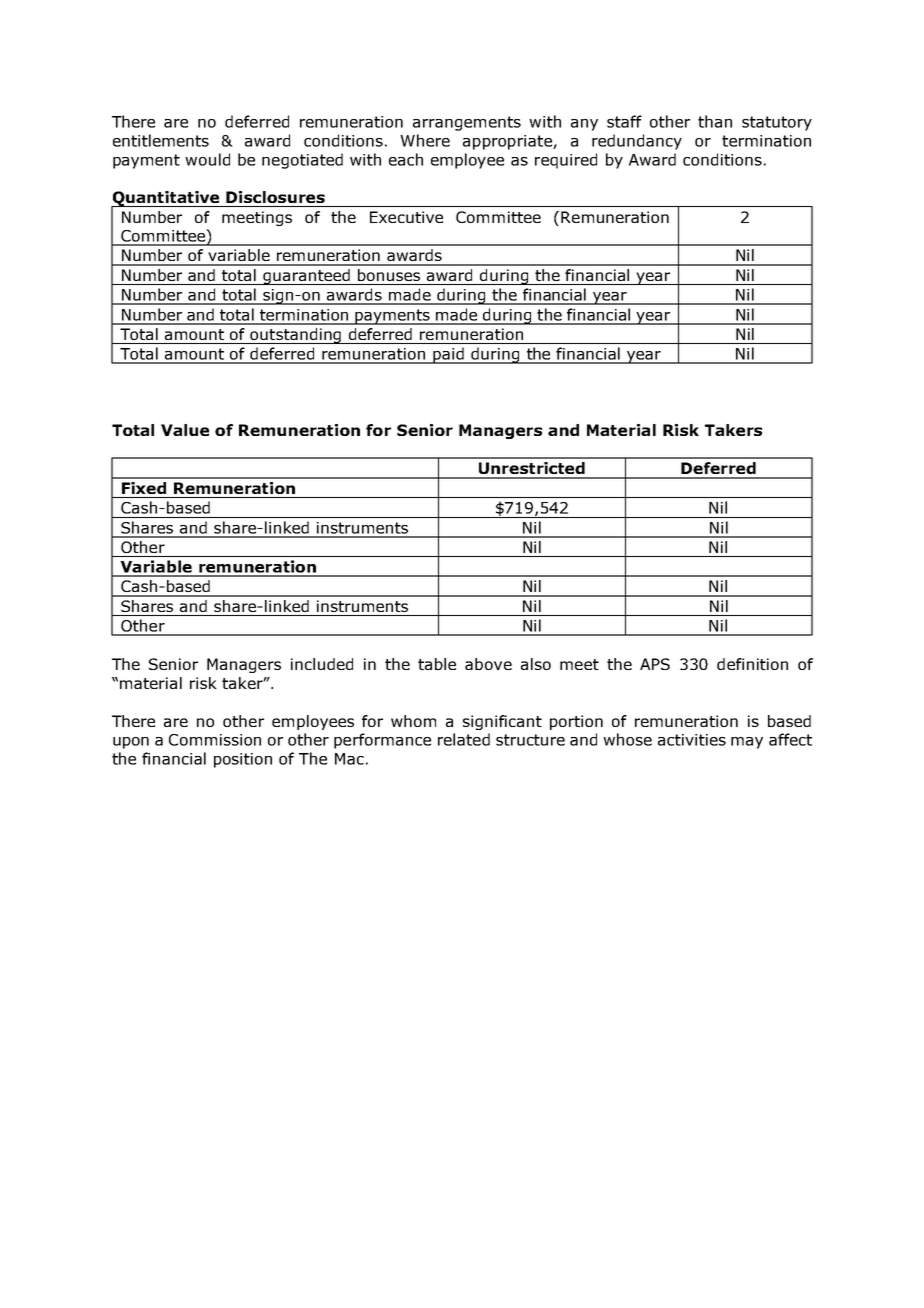 This screenshot has height=1308, width=924. I want to click on paid, so click(448, 355).
